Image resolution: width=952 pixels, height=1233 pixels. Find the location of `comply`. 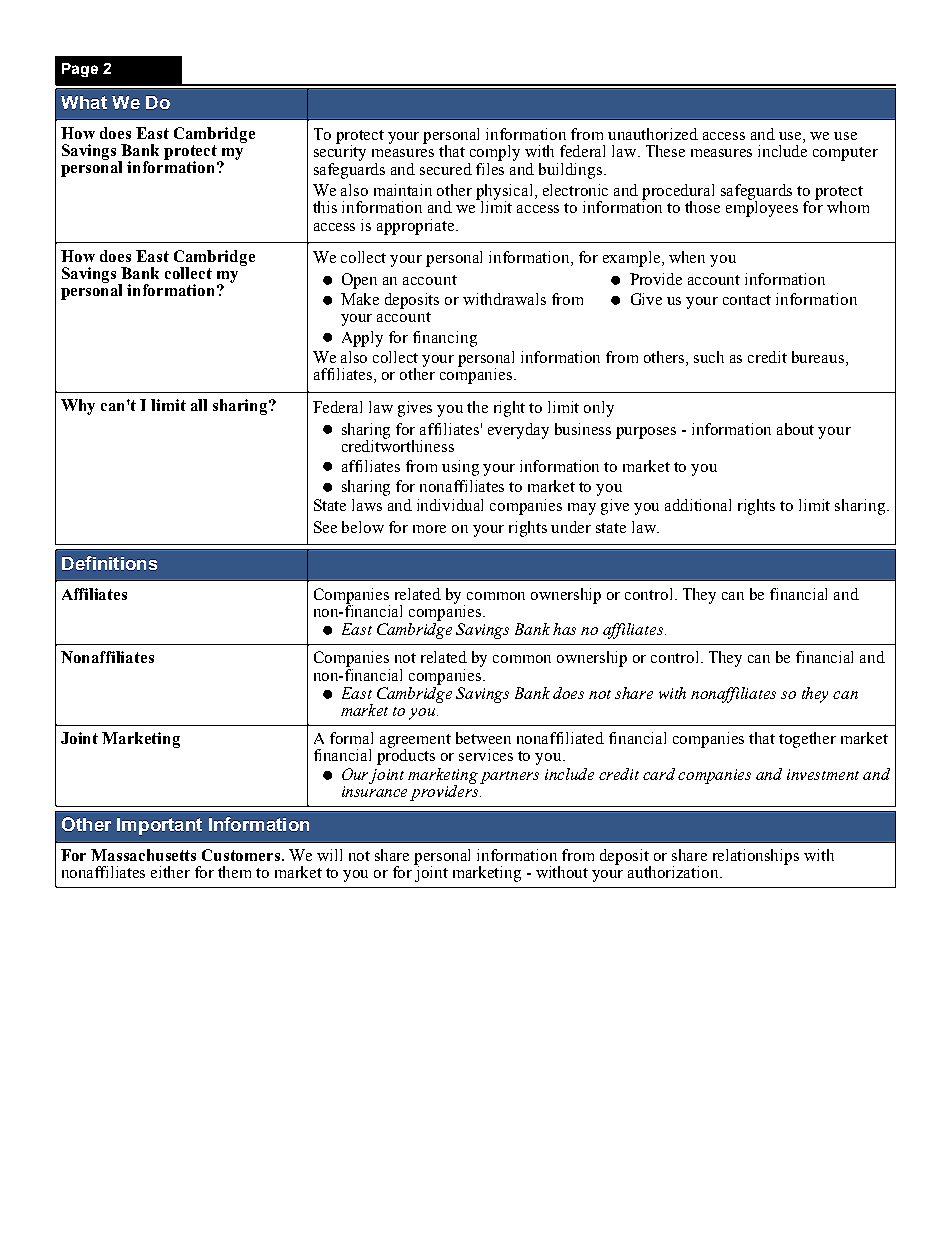

comply is located at coordinates (494, 154).
